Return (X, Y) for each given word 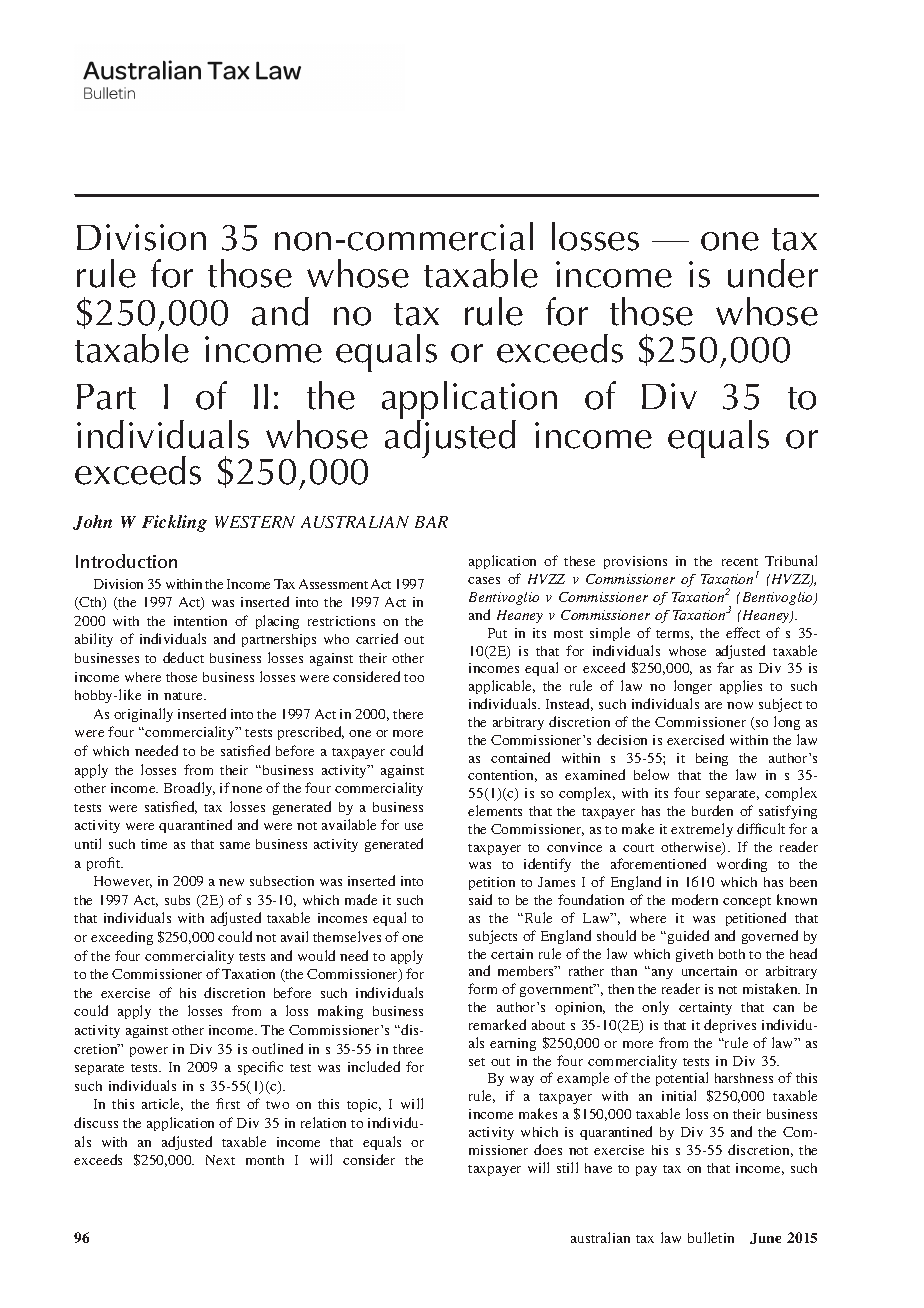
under (773, 273)
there (408, 714)
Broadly (189, 789)
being (712, 759)
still (567, 1167)
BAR (431, 522)
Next (220, 1160)
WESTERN (255, 522)
